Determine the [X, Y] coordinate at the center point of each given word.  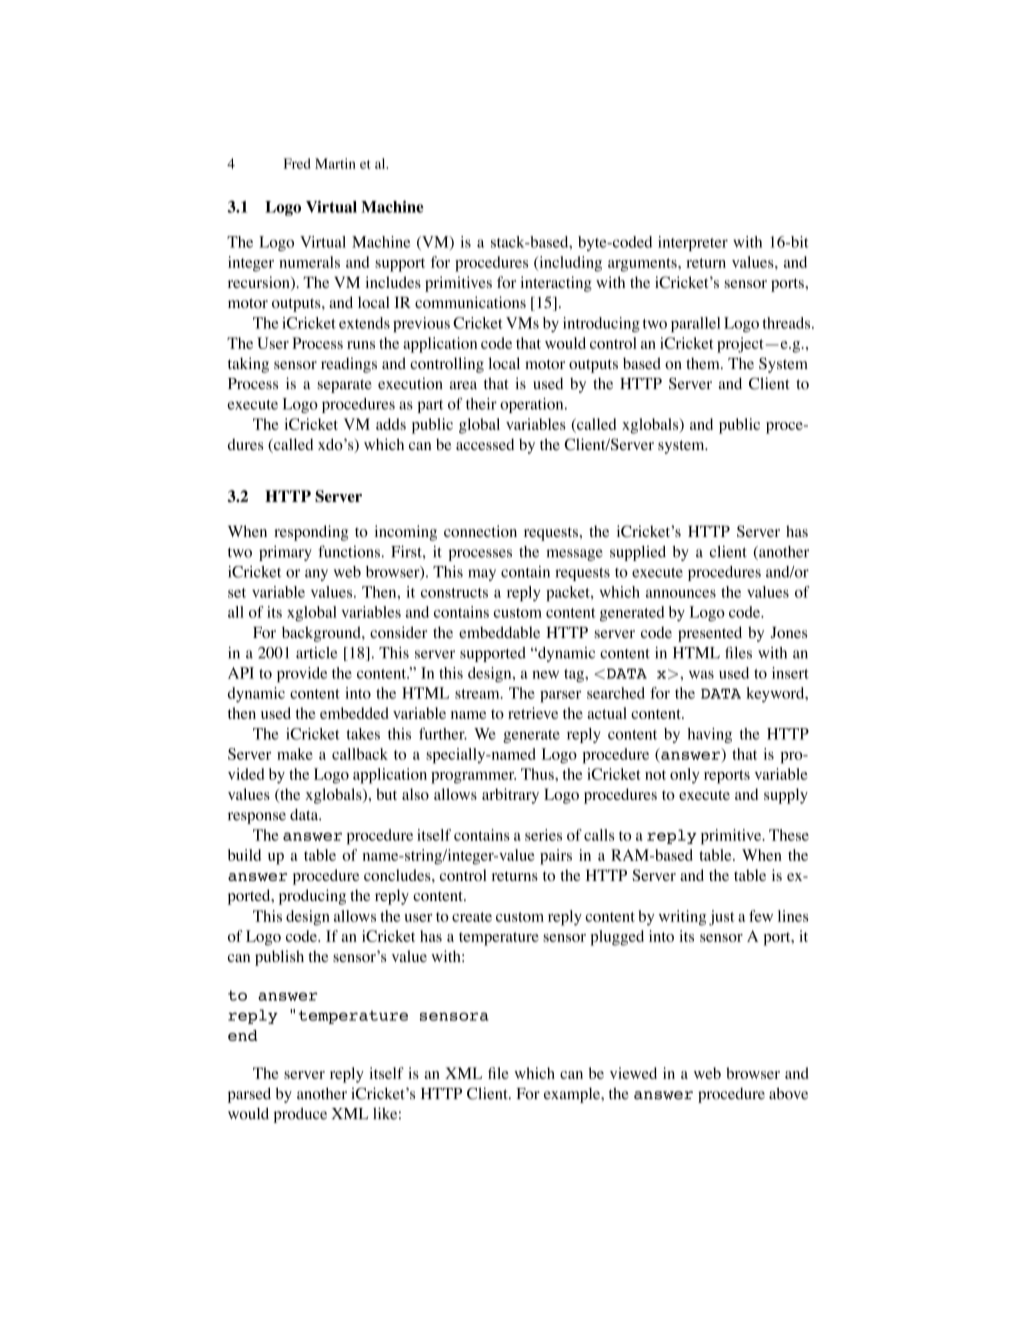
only [684, 776]
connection [480, 531]
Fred [297, 163]
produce [300, 1115]
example [573, 1095]
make [295, 754]
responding [311, 533]
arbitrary [510, 796]
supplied [638, 553]
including [569, 264]
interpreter [693, 243]
